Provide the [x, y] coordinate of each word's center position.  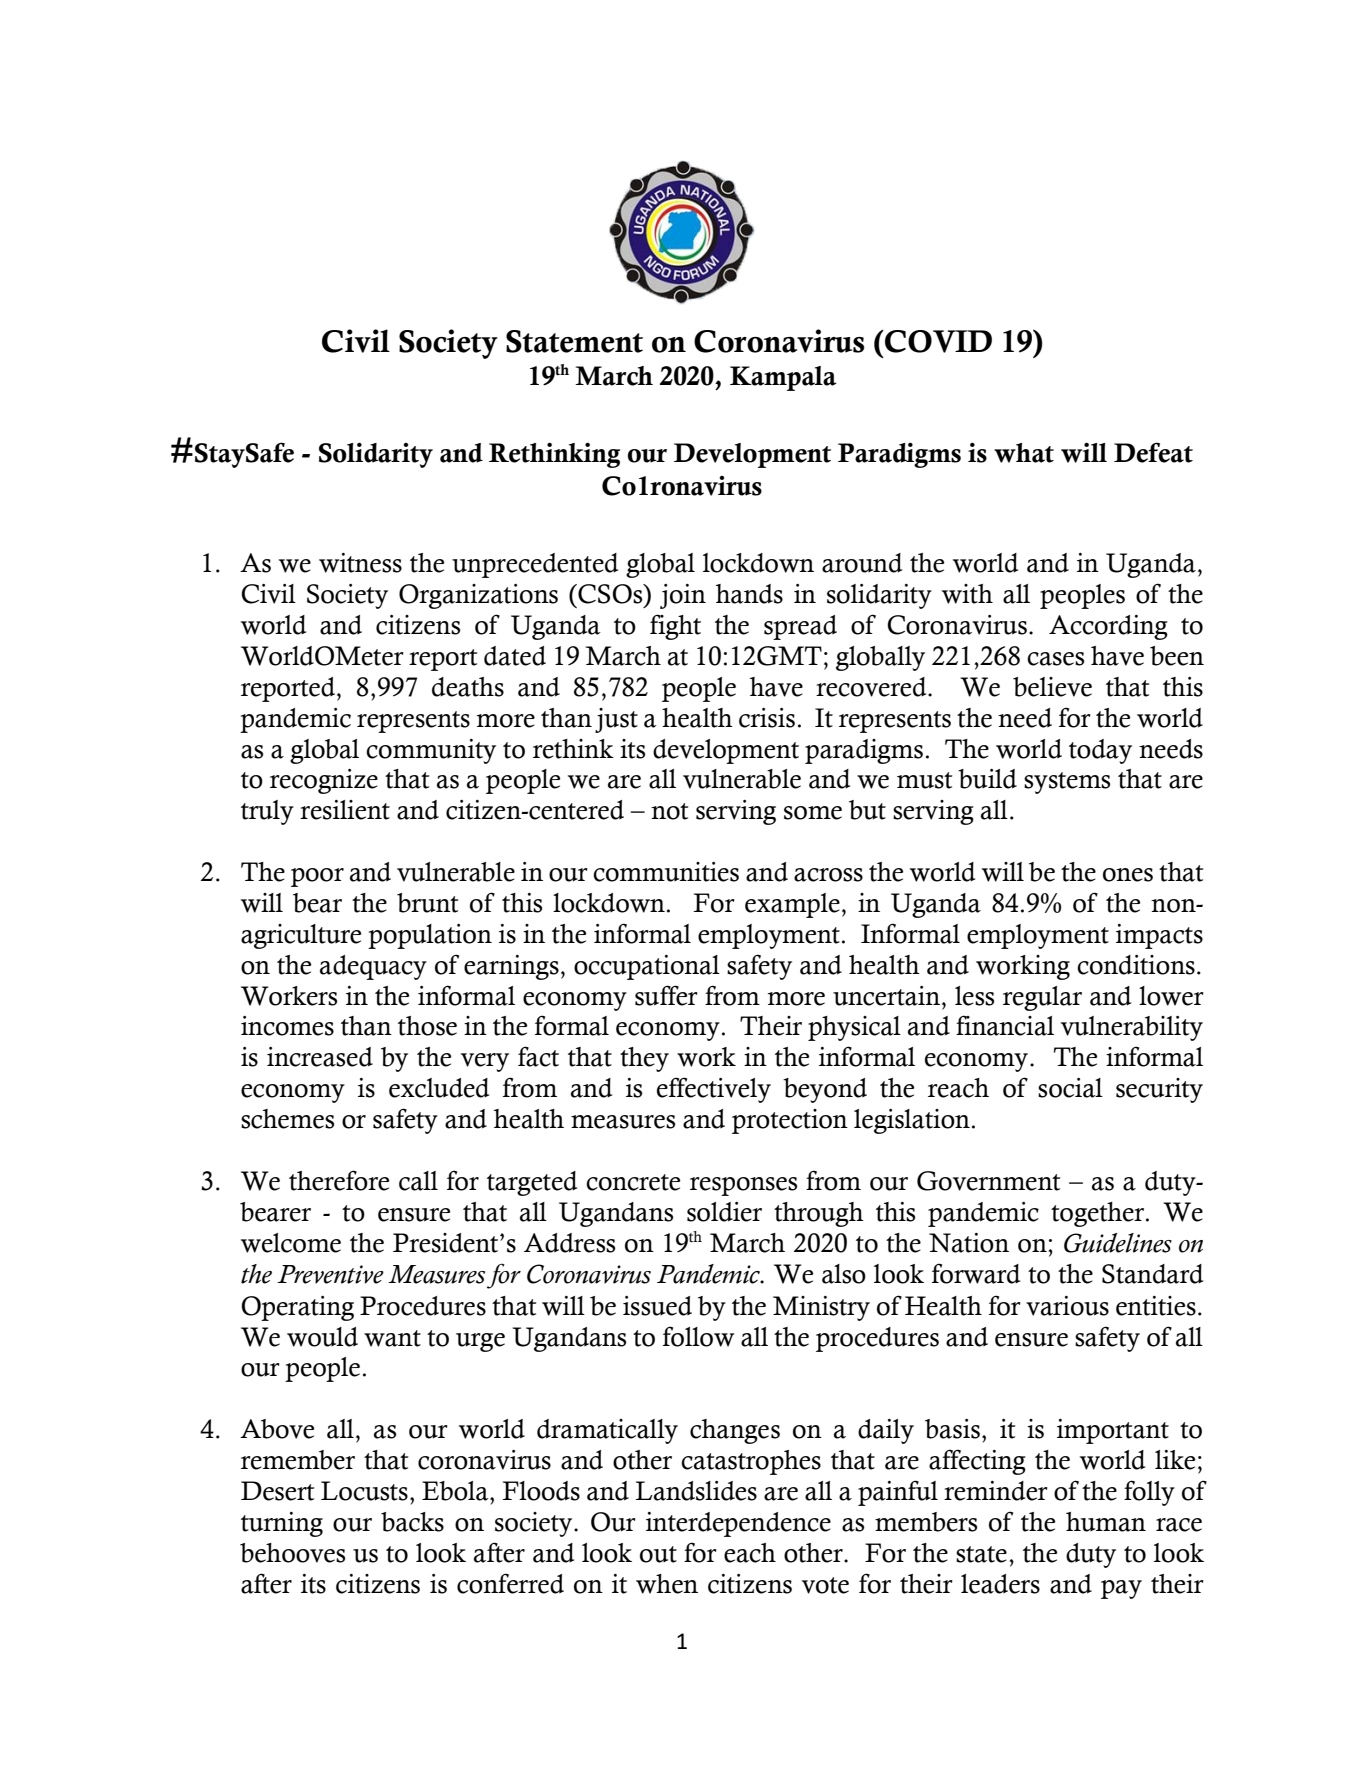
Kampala [783, 378]
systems [1067, 783]
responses [743, 1186]
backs [412, 1522]
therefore [339, 1180]
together [1097, 1214]
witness [360, 563]
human [1106, 1522]
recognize [324, 781]
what [1024, 453]
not [669, 811]
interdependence [738, 1524]
